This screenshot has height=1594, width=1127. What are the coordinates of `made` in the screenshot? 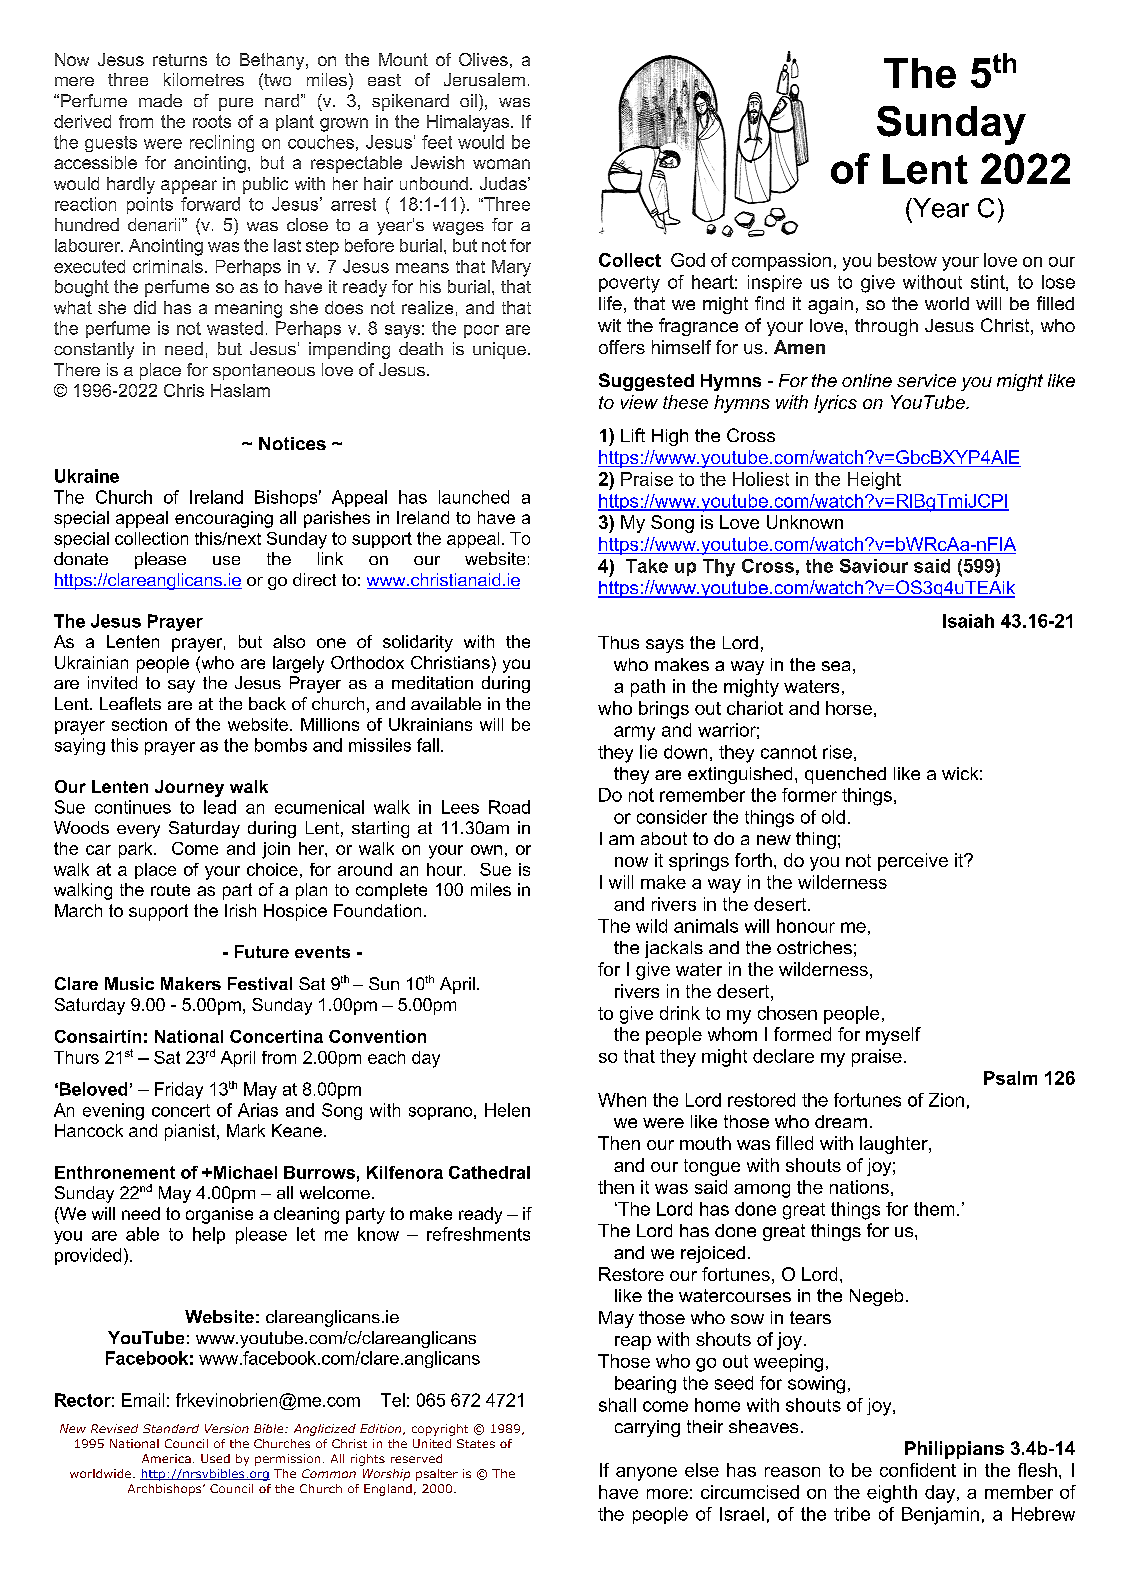 It's located at (160, 100).
